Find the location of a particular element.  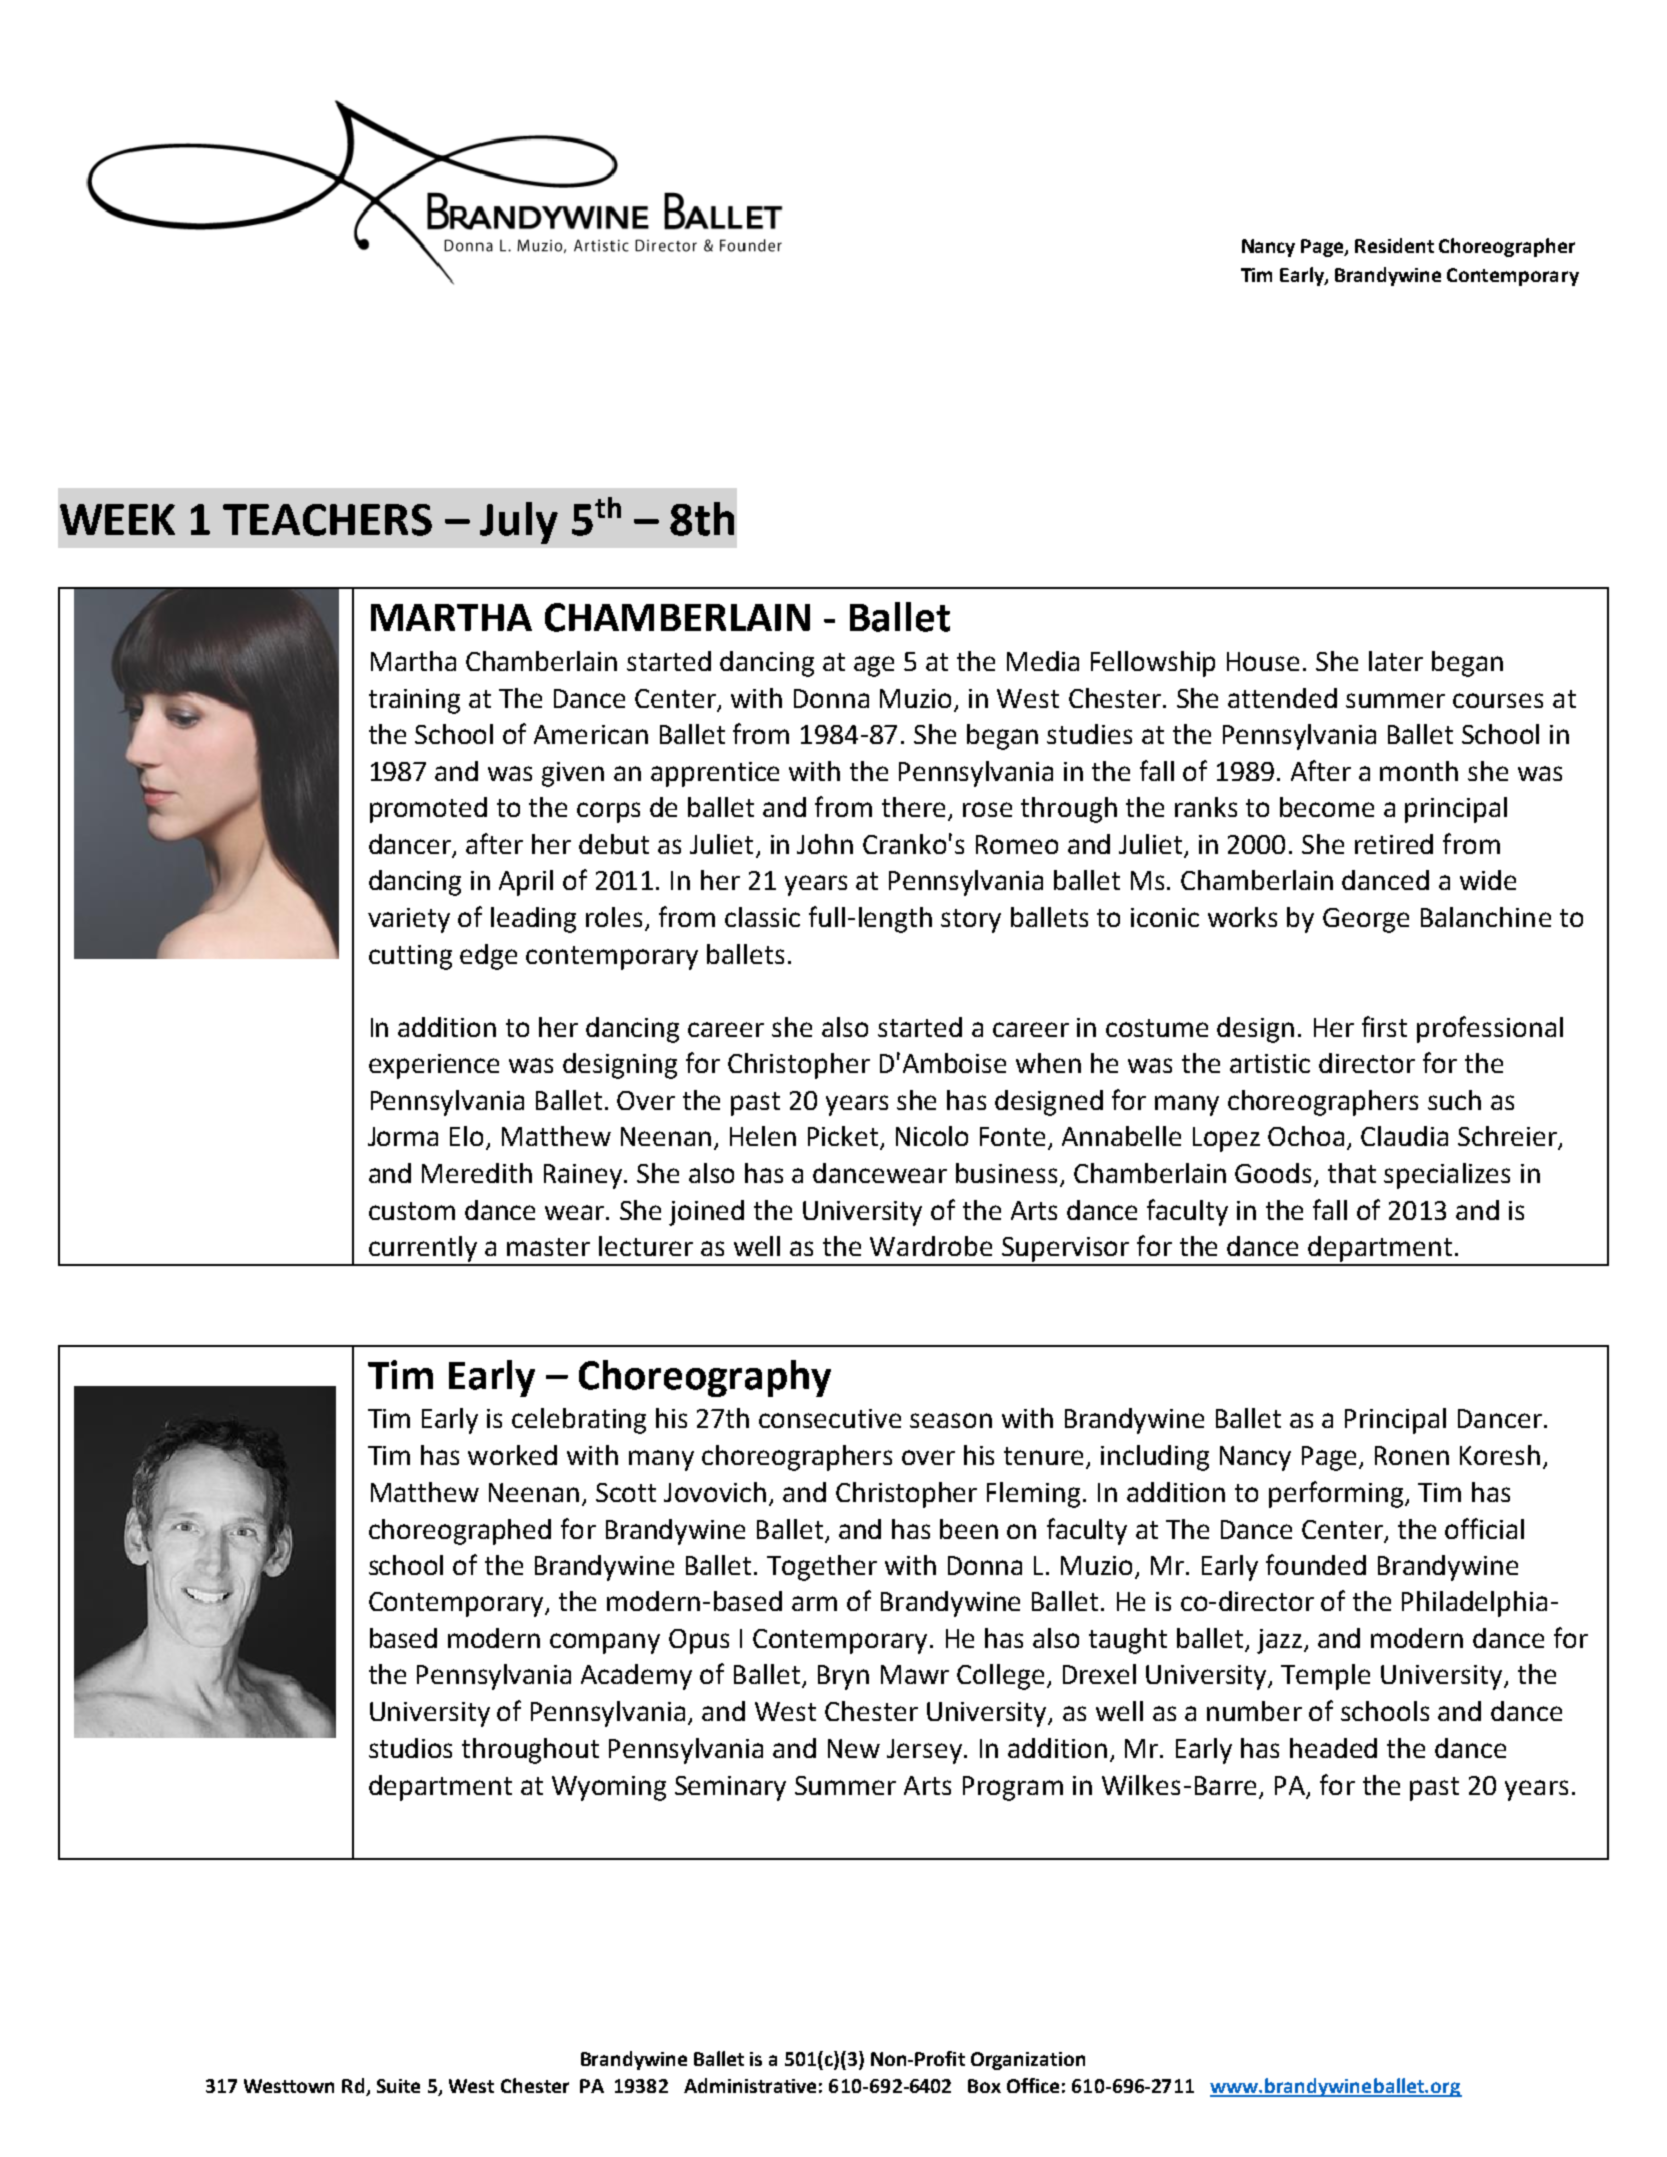

arm is located at coordinates (814, 1603).
